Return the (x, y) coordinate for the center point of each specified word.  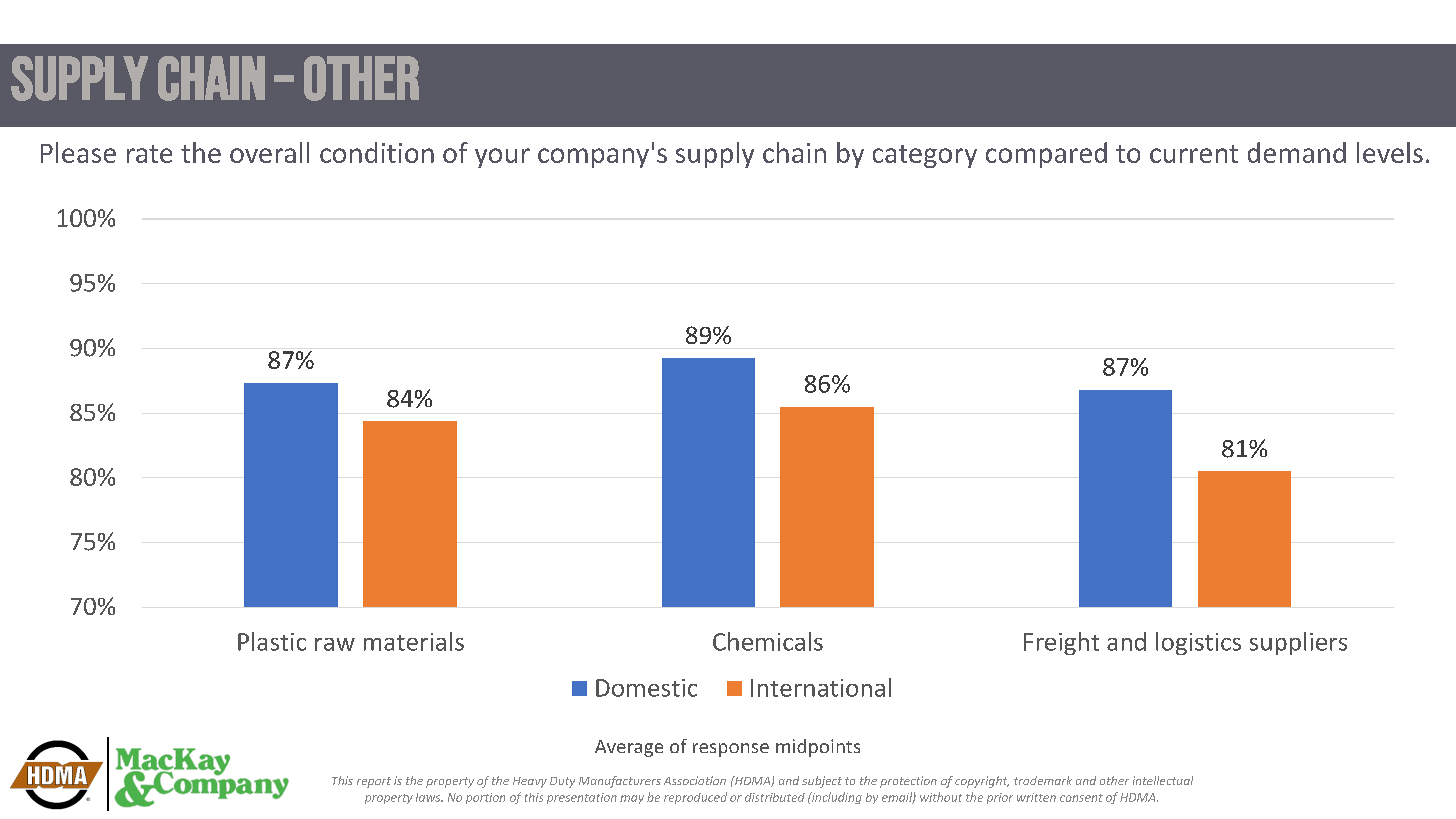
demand (1297, 152)
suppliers (1298, 643)
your (502, 158)
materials (414, 641)
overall (269, 152)
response (731, 750)
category (925, 156)
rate (149, 154)
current (1194, 154)
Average (629, 748)
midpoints (818, 748)
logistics (1198, 643)
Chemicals (768, 641)
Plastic (272, 641)
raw (335, 644)
